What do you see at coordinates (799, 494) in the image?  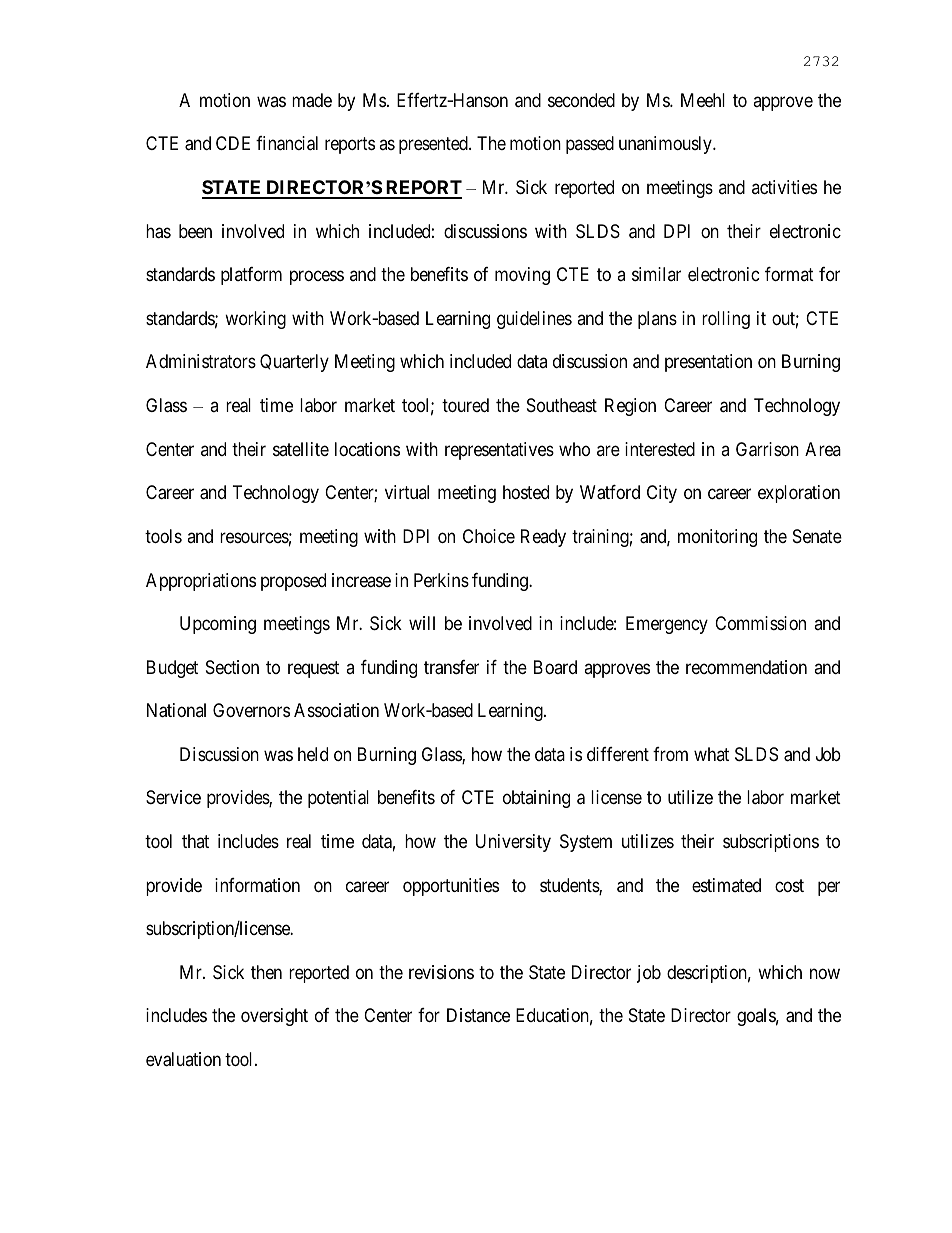 I see `exploration` at bounding box center [799, 494].
